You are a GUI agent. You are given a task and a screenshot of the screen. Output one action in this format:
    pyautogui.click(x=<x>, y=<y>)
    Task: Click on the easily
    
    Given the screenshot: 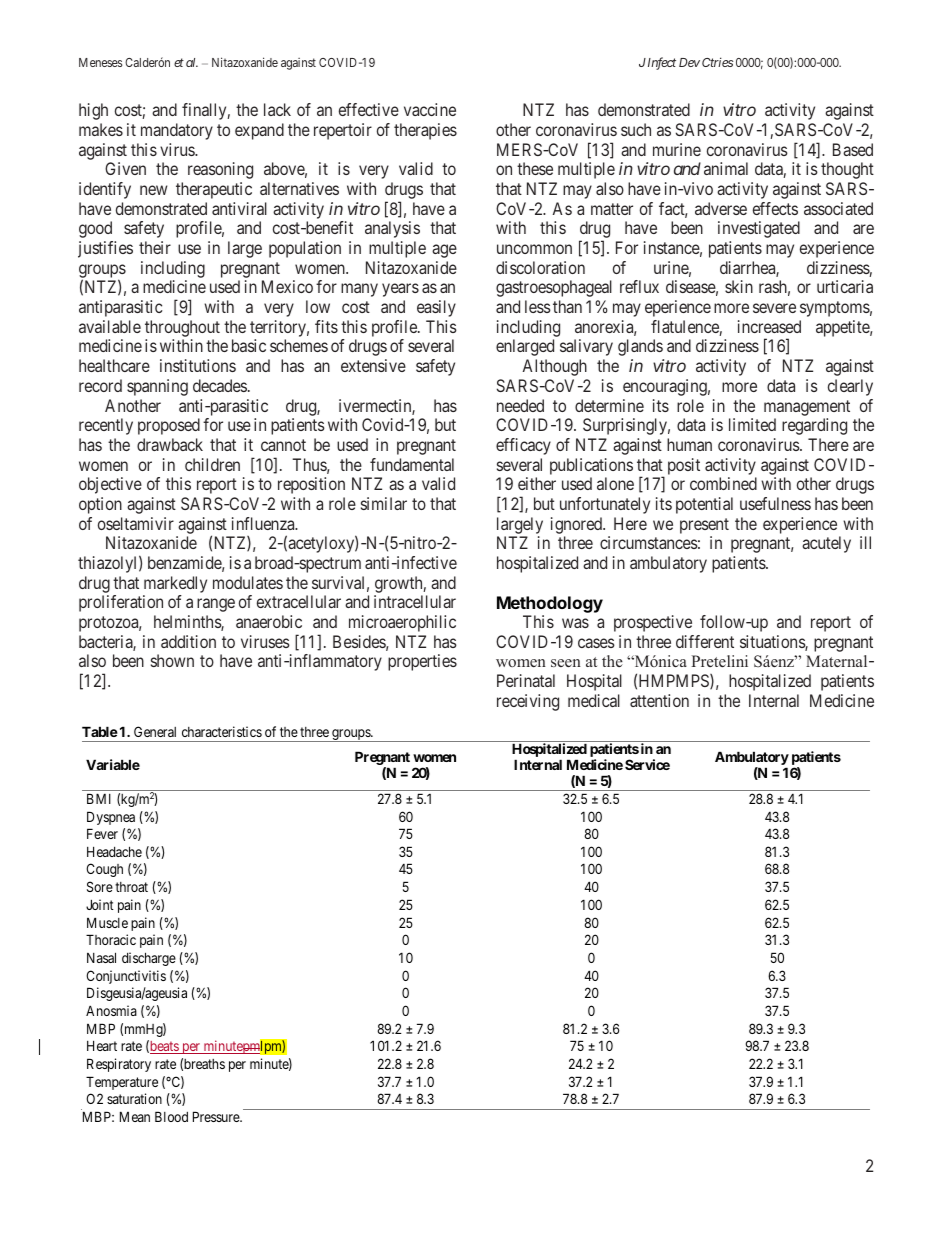 What is the action you would take?
    pyautogui.click(x=436, y=308)
